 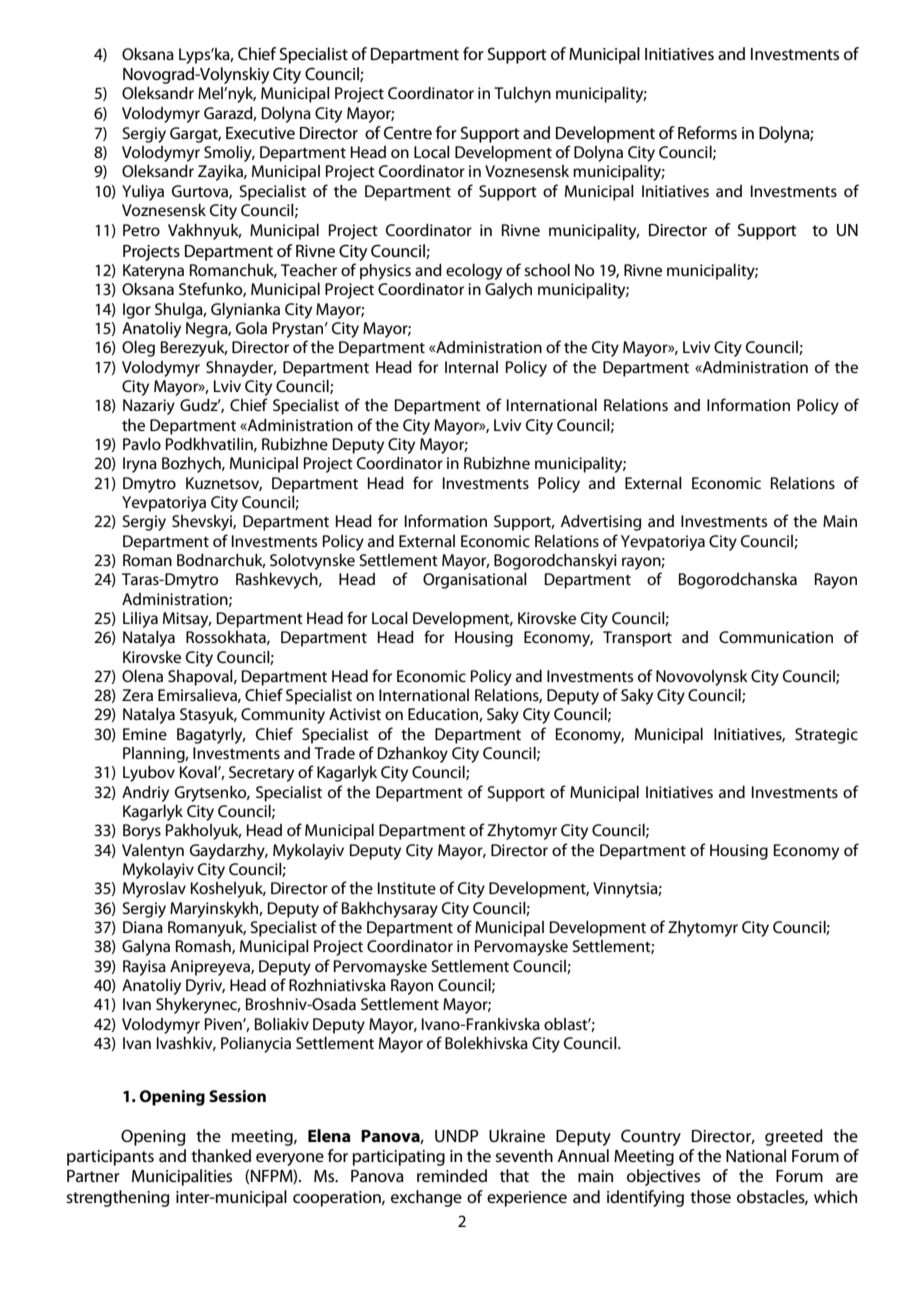 I want to click on thanked, so click(x=221, y=1155).
